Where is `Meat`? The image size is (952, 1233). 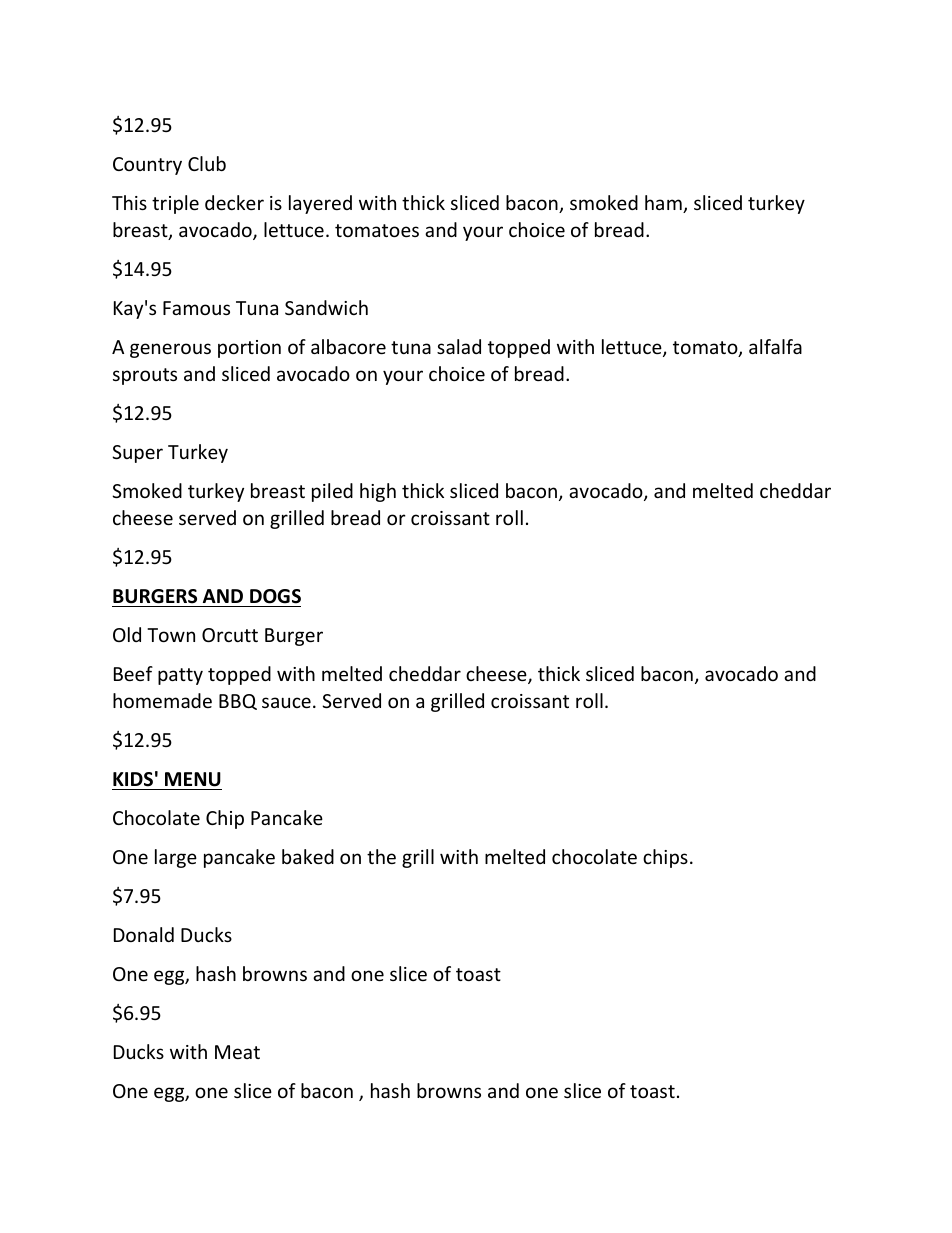
Meat is located at coordinates (237, 1052).
